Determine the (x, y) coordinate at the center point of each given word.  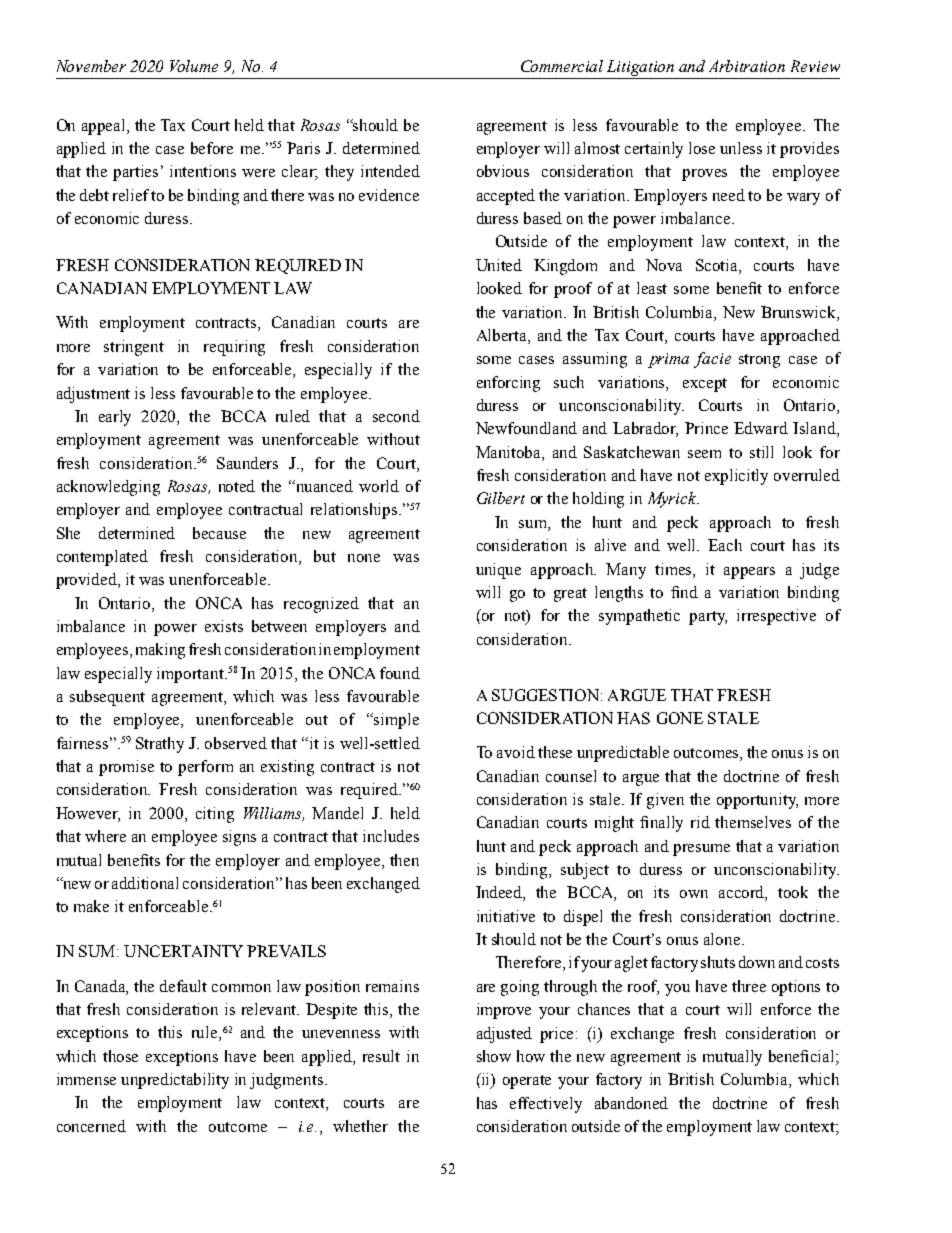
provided (87, 581)
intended (390, 171)
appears (749, 573)
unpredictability (175, 1081)
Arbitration (747, 66)
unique (498, 571)
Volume (194, 66)
